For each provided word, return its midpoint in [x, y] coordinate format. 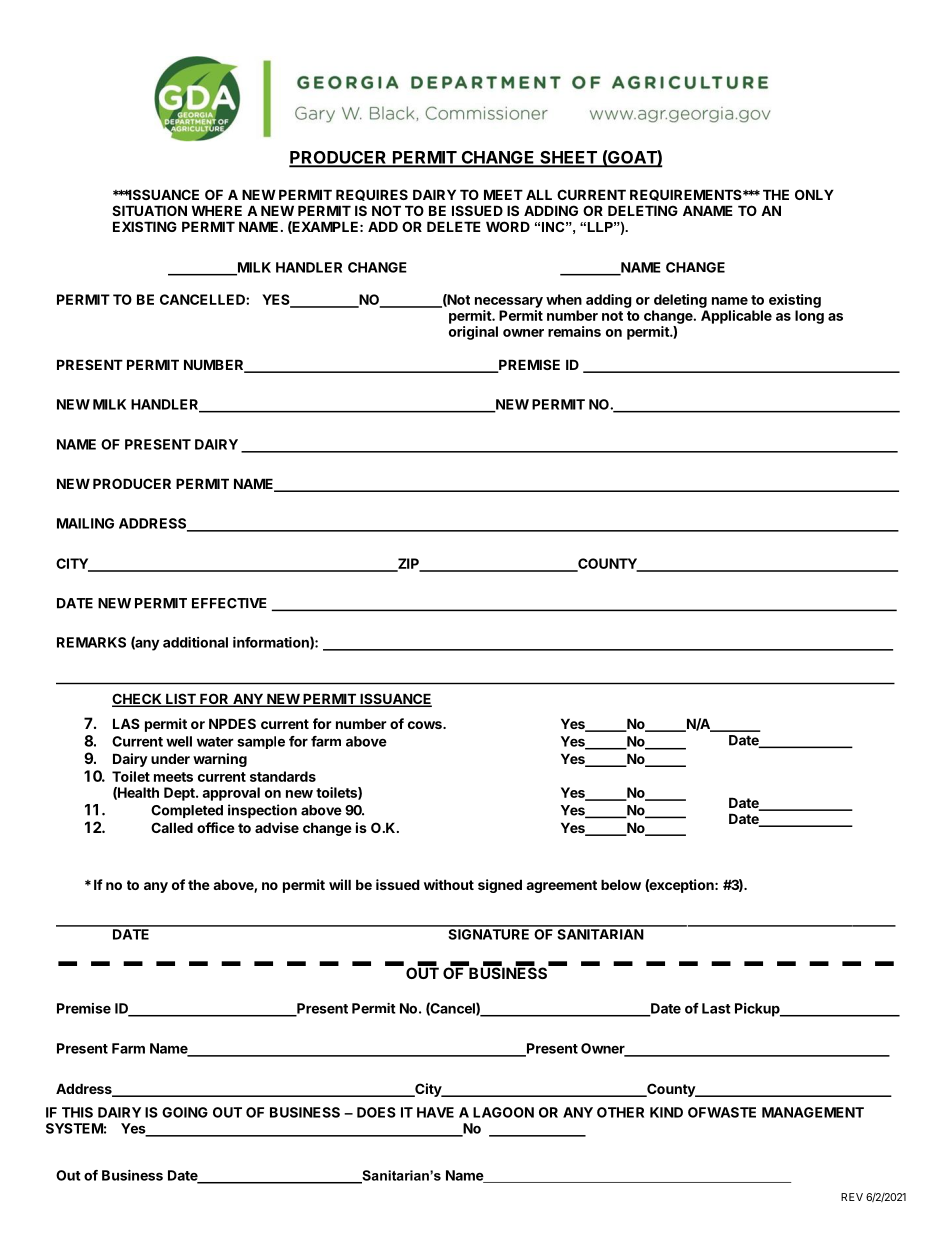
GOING [185, 1112]
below [621, 884]
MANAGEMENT [813, 1112]
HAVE [435, 1112]
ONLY [814, 194]
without [449, 884]
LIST [181, 700]
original [473, 333]
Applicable [736, 317]
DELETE [454, 226]
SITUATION [149, 210]
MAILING [85, 523]
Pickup [758, 1010]
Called [172, 827]
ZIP [408, 564]
